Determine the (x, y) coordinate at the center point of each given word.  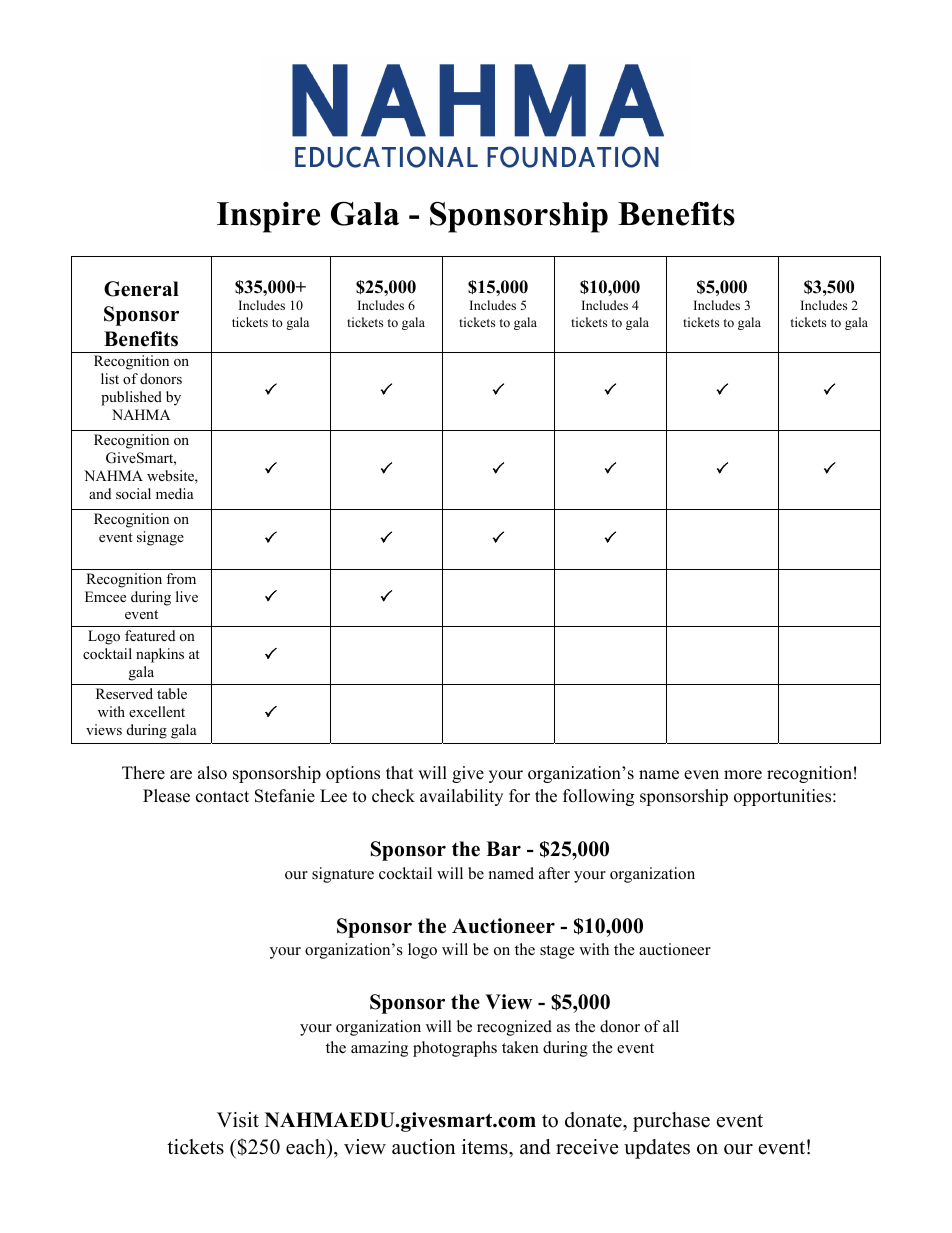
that (400, 772)
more (743, 775)
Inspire (268, 217)
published (131, 398)
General (141, 289)
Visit (238, 1120)
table (172, 693)
